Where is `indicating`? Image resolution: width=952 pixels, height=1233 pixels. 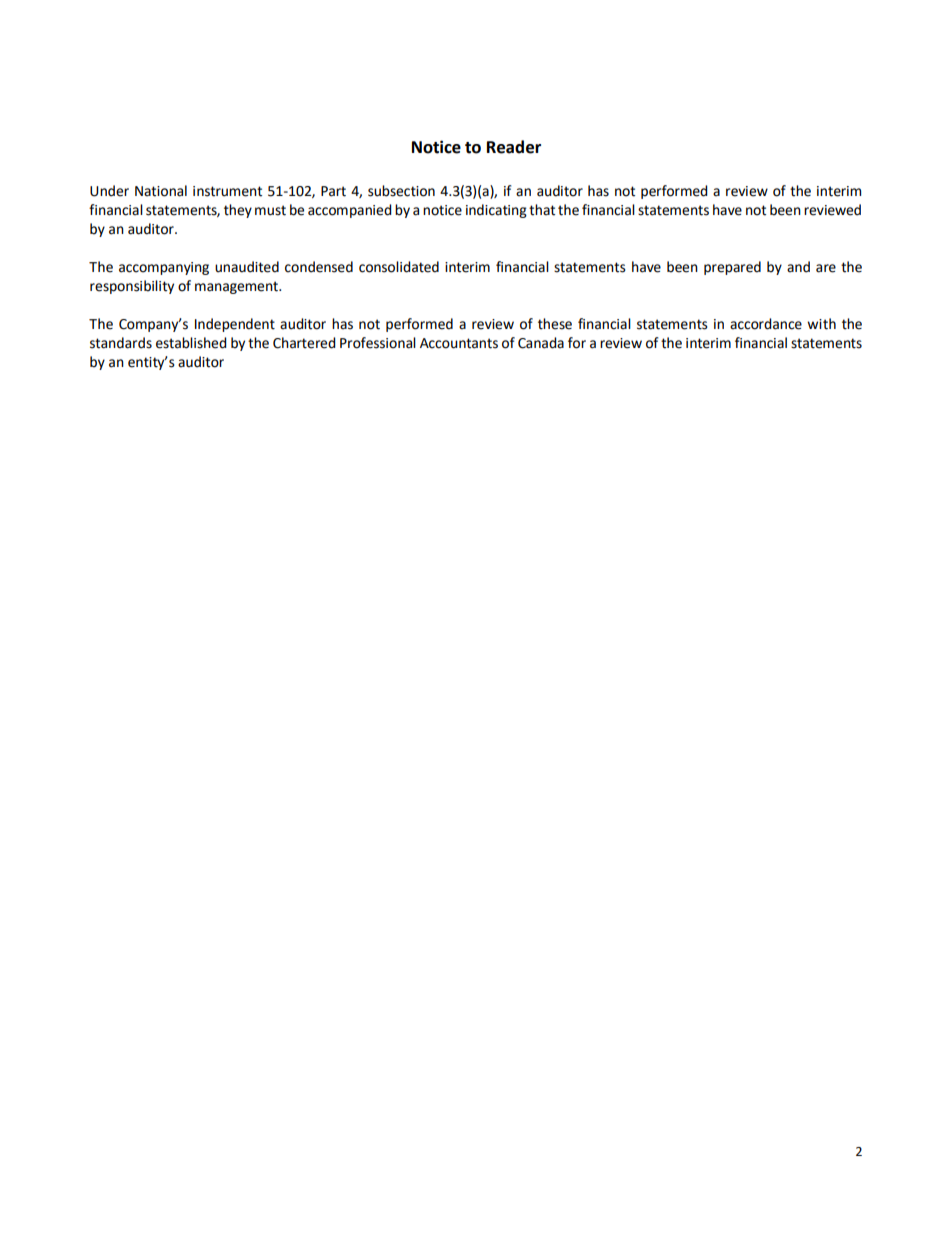 indicating is located at coordinates (496, 211).
